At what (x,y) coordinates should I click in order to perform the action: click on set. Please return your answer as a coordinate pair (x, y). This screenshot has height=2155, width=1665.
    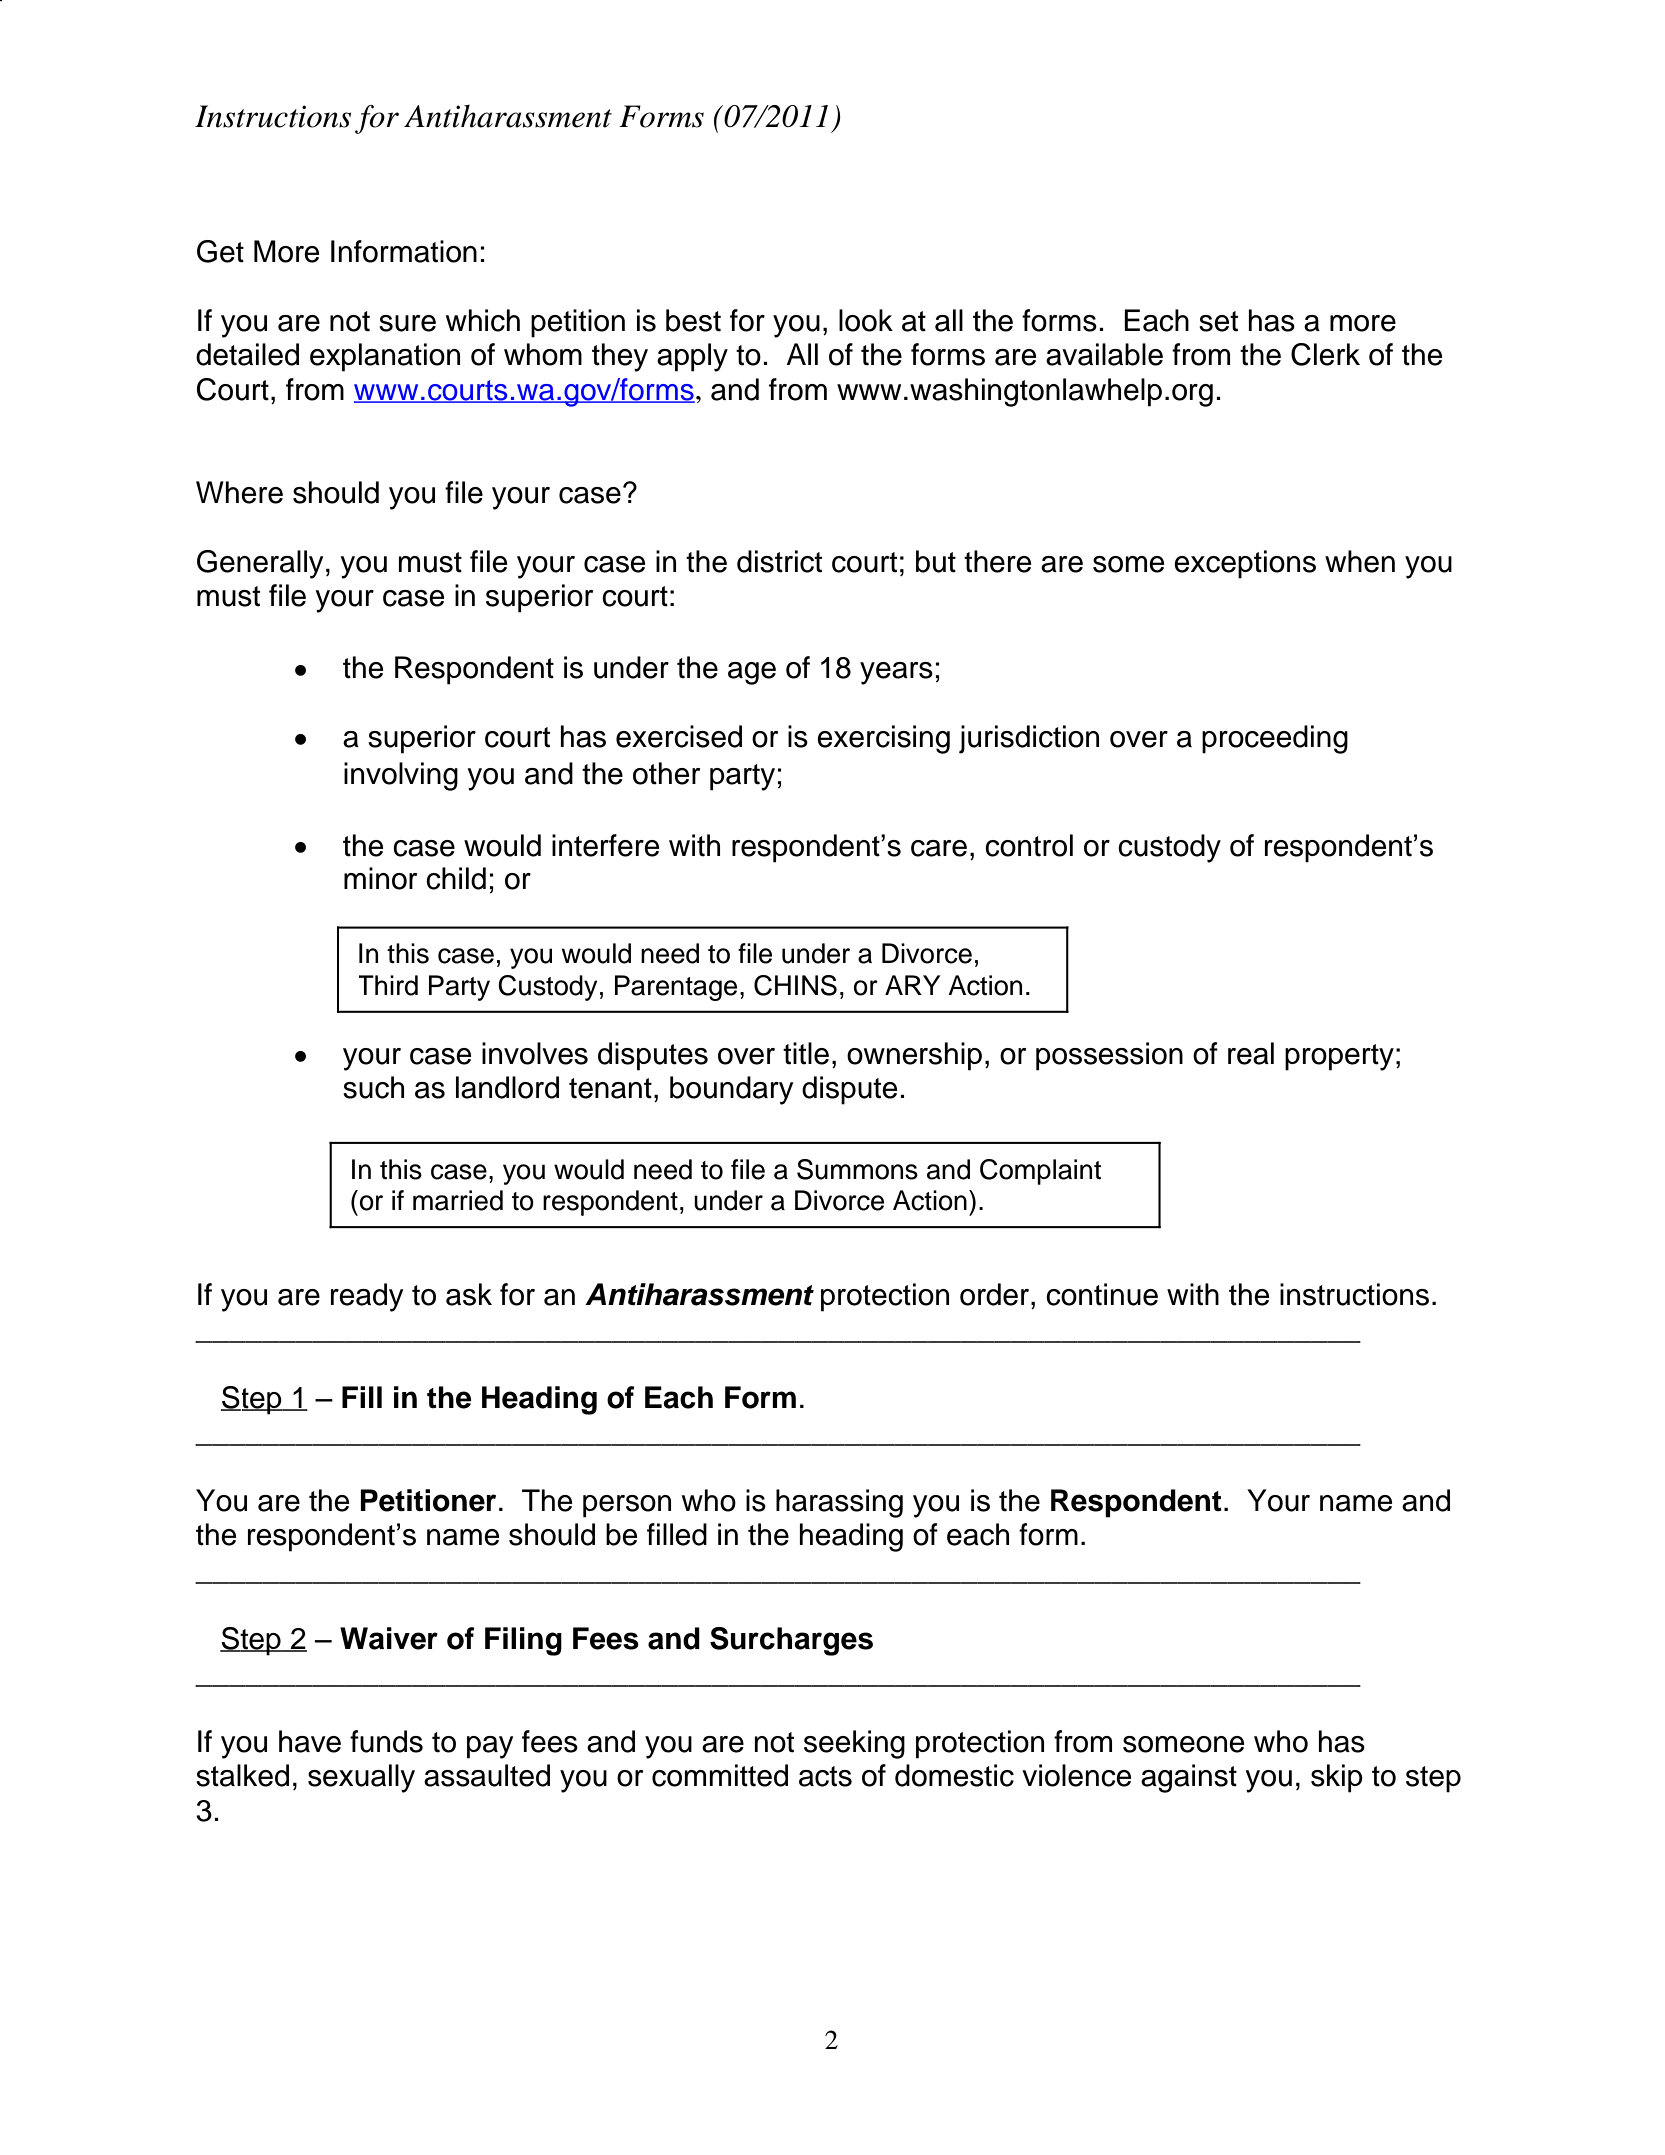
    Looking at the image, I should click on (1218, 321).
